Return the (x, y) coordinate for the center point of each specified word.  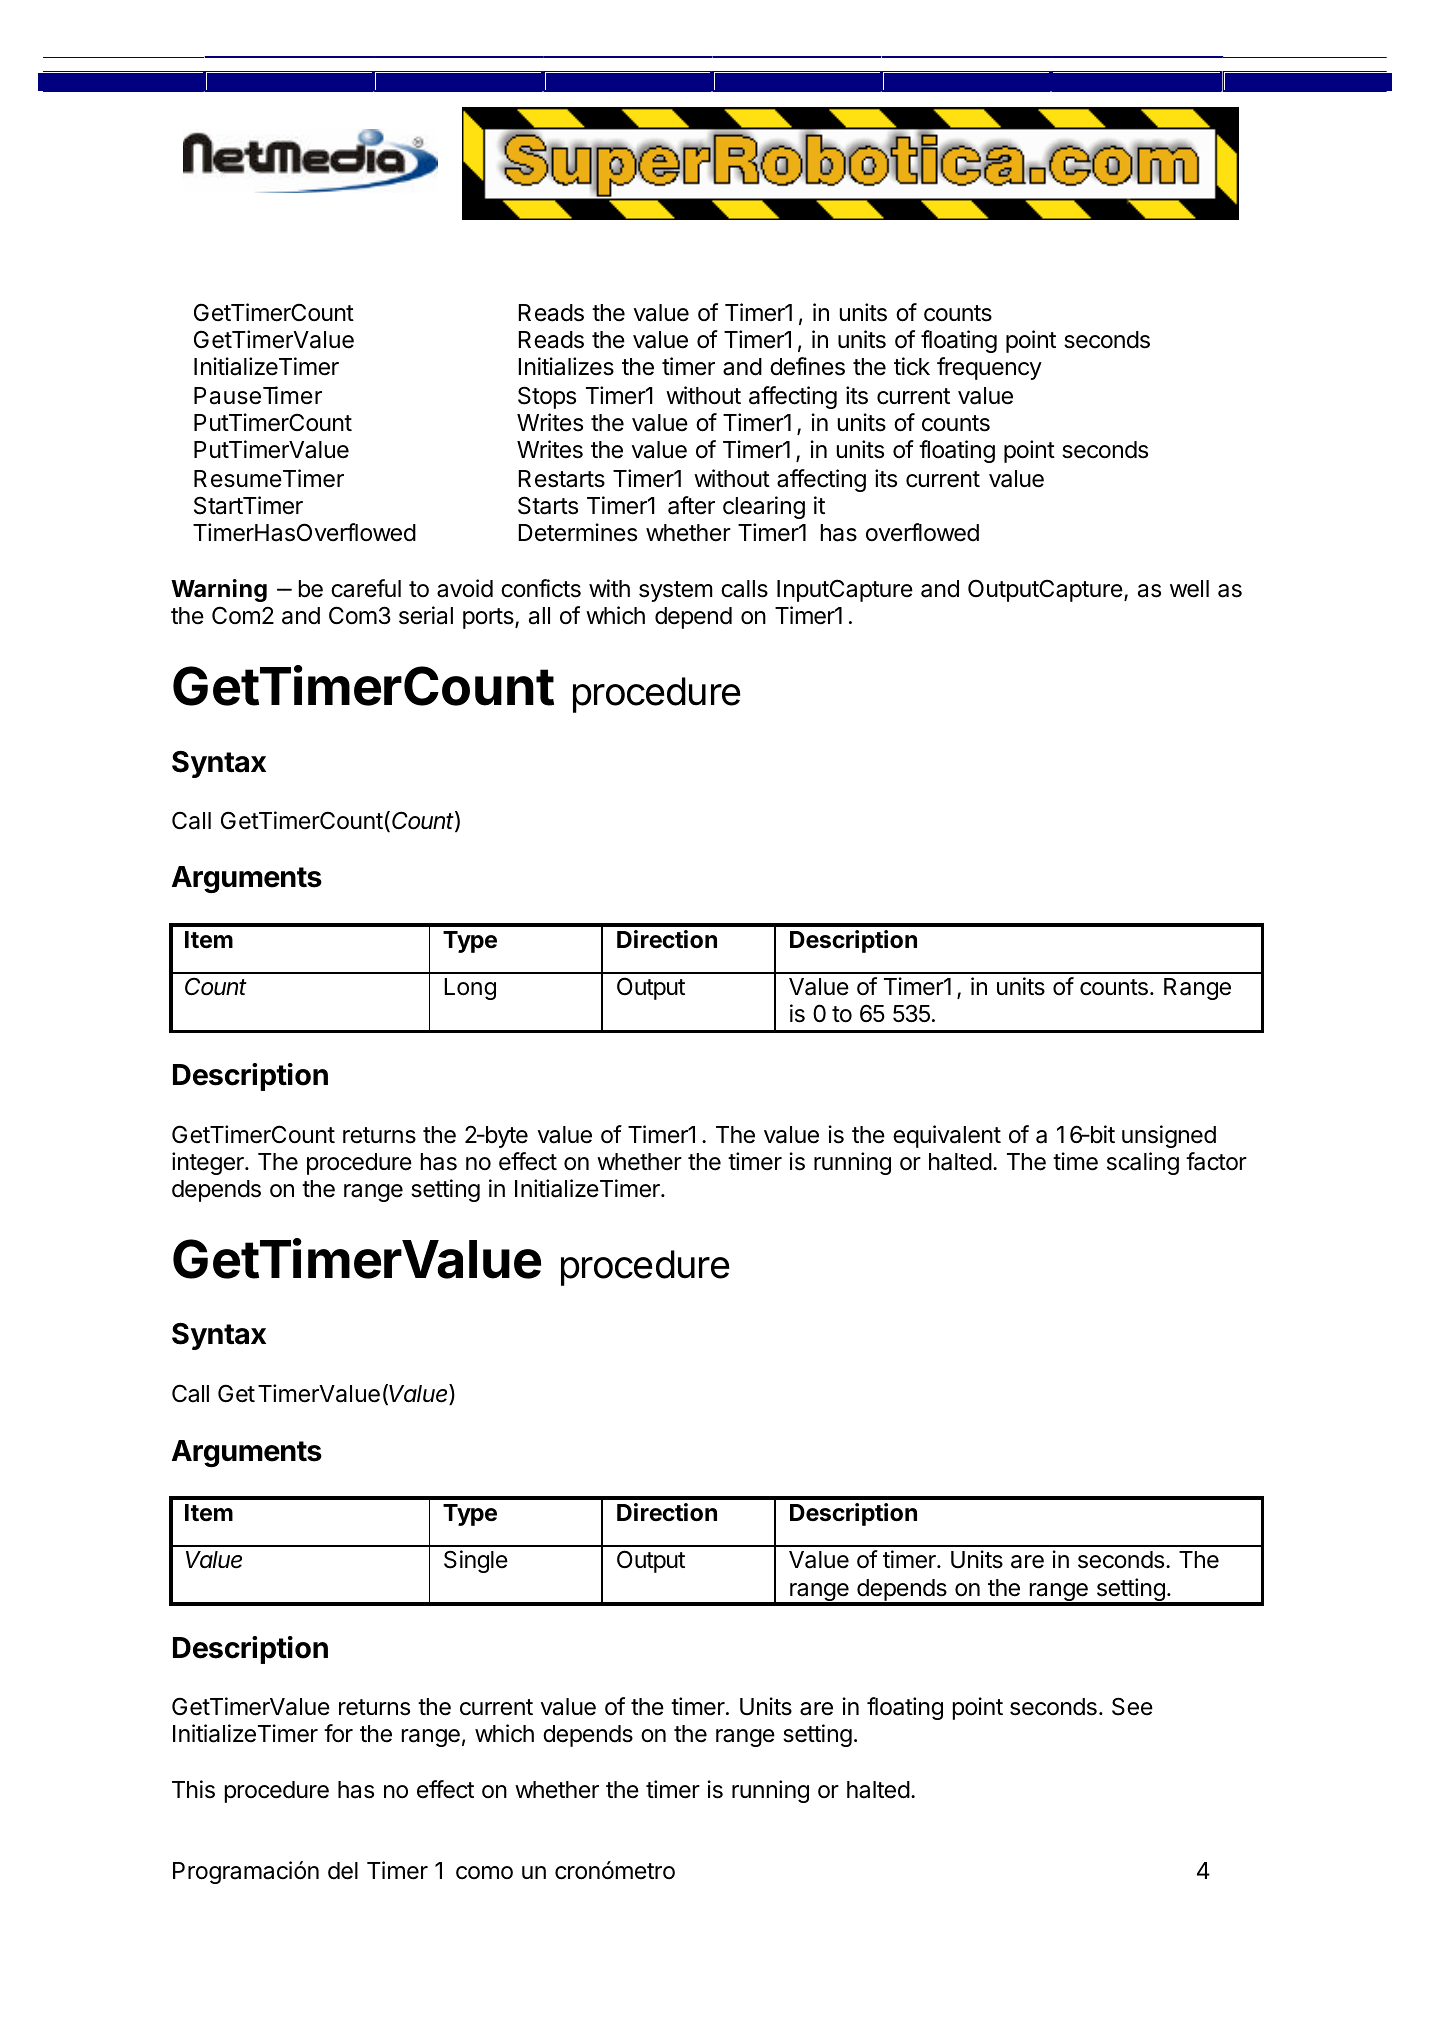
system (676, 591)
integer (209, 1163)
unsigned (1169, 1136)
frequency (989, 368)
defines (807, 366)
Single (476, 1561)
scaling (1143, 1163)
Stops (547, 397)
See (1132, 1706)
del (343, 1871)
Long (470, 989)
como (484, 1873)
